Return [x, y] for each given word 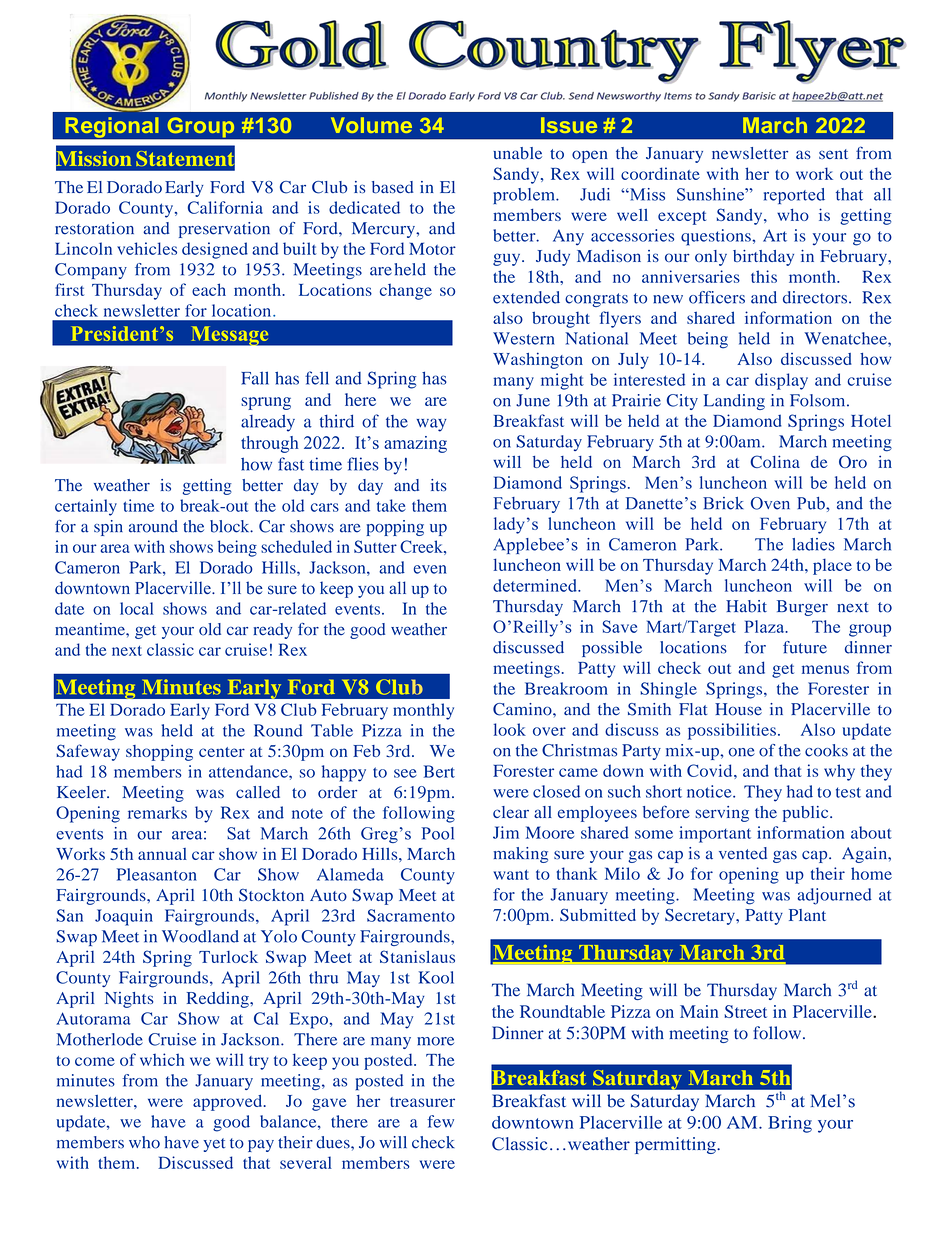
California [225, 207]
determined [536, 585]
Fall [255, 378]
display [781, 381]
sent [833, 154]
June [533, 400]
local [136, 608]
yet [214, 1145]
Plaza [765, 626]
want [511, 874]
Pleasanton [157, 874]
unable [517, 153]
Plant [807, 915]
